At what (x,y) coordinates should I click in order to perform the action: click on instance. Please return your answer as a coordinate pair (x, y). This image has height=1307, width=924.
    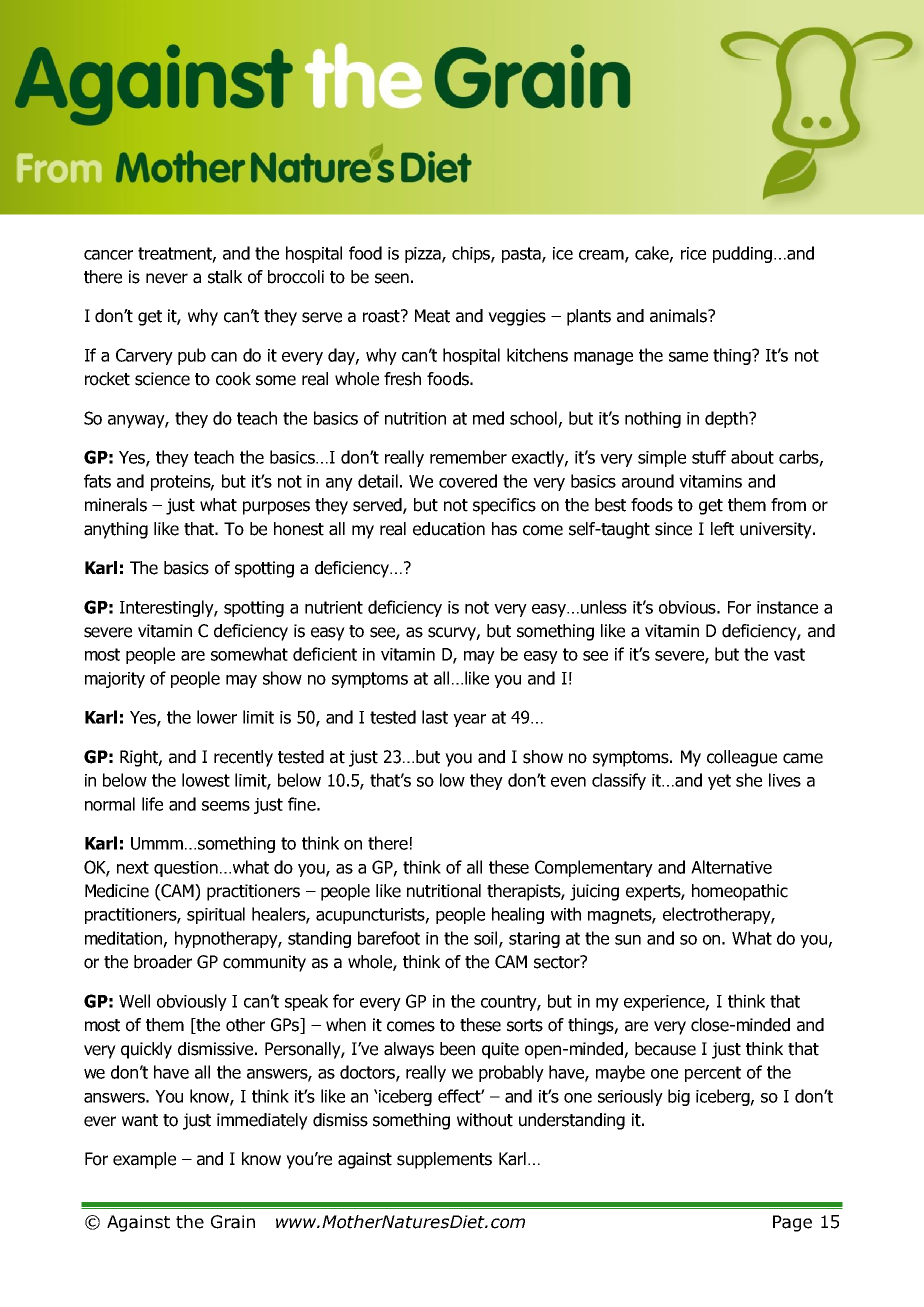
    Looking at the image, I should click on (787, 607).
